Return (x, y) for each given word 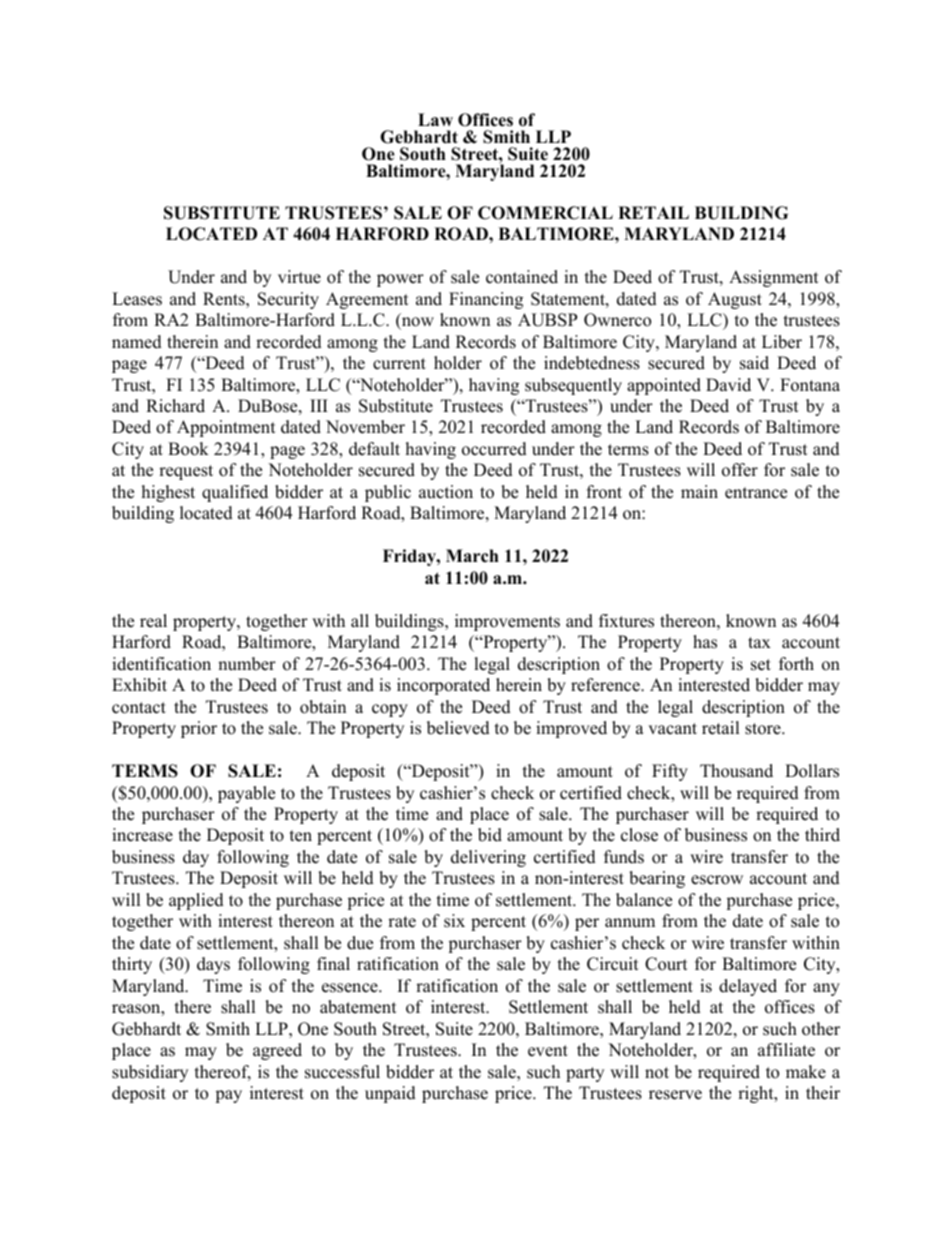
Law (435, 119)
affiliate (786, 1050)
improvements (507, 622)
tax (759, 642)
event (548, 1051)
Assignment (774, 278)
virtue (299, 277)
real (153, 621)
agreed (277, 1051)
